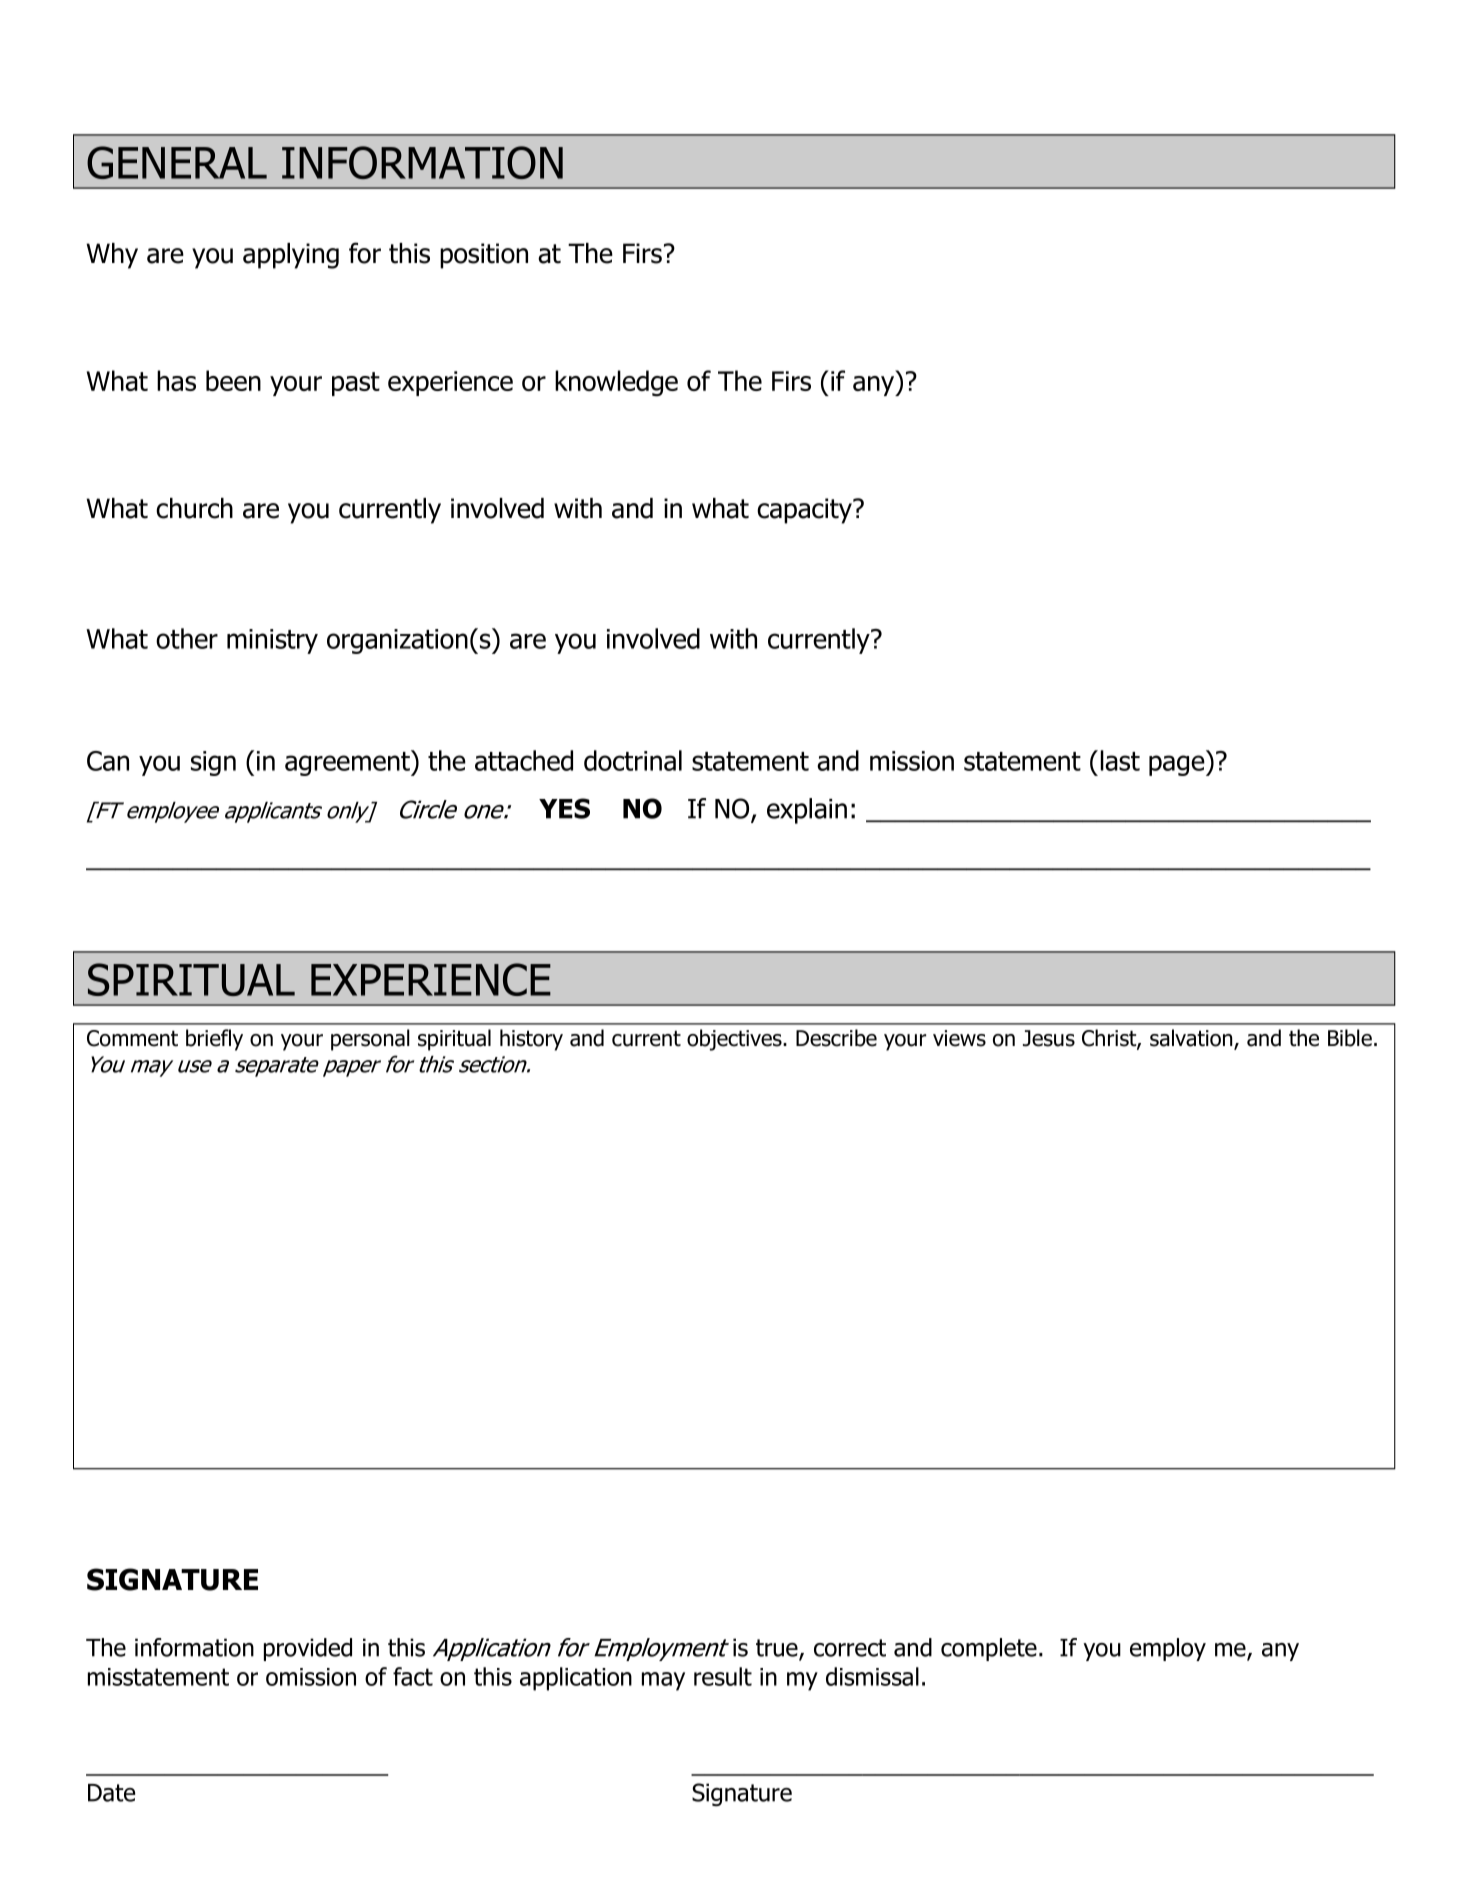 This image has height=1902, width=1470. Describe the element at coordinates (805, 511) in the image. I see `capacity` at that location.
